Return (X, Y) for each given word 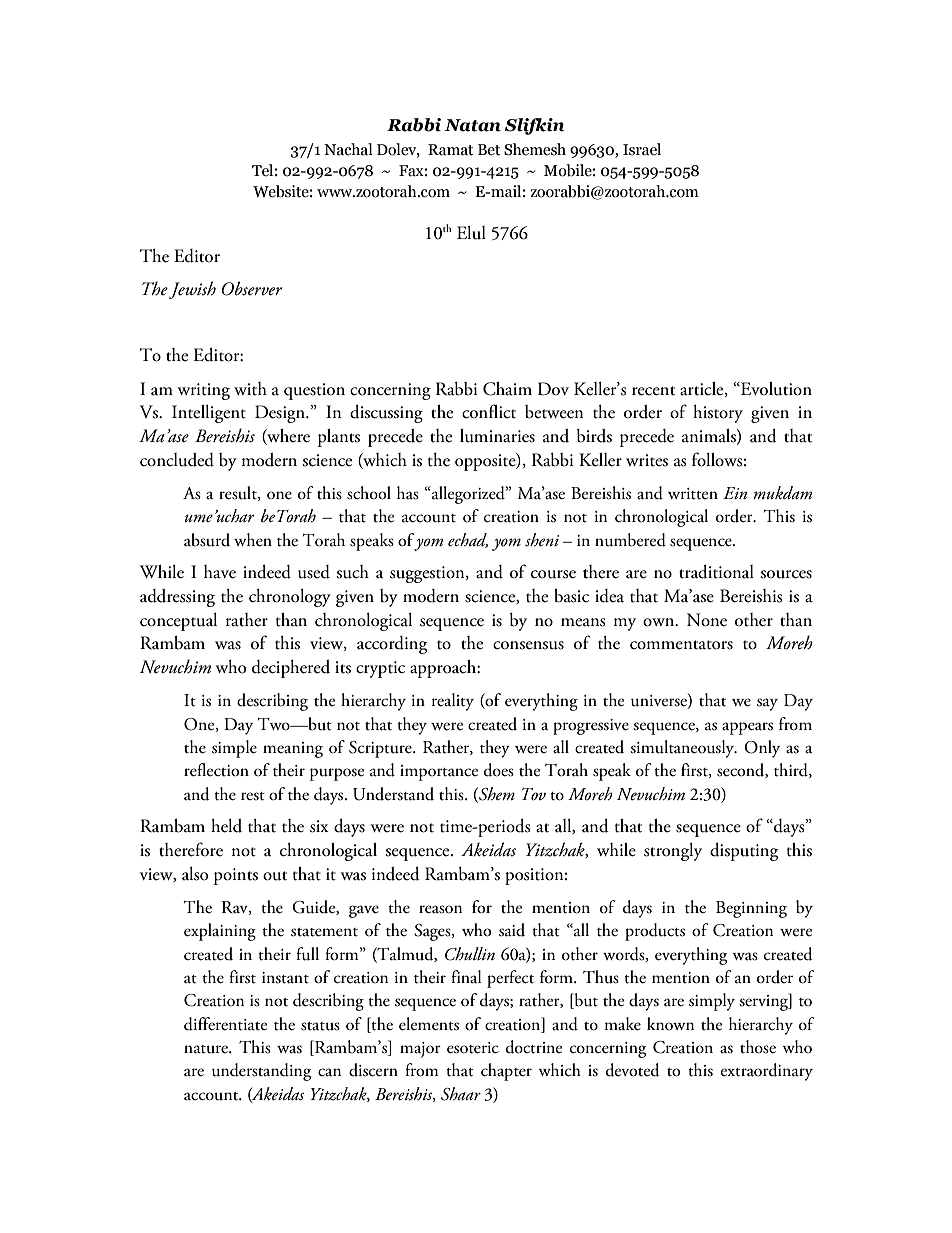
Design (281, 414)
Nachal (348, 149)
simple (234, 749)
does (499, 770)
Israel (642, 149)
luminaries (497, 436)
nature (207, 1049)
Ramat (450, 150)
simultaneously (683, 749)
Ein (735, 493)
